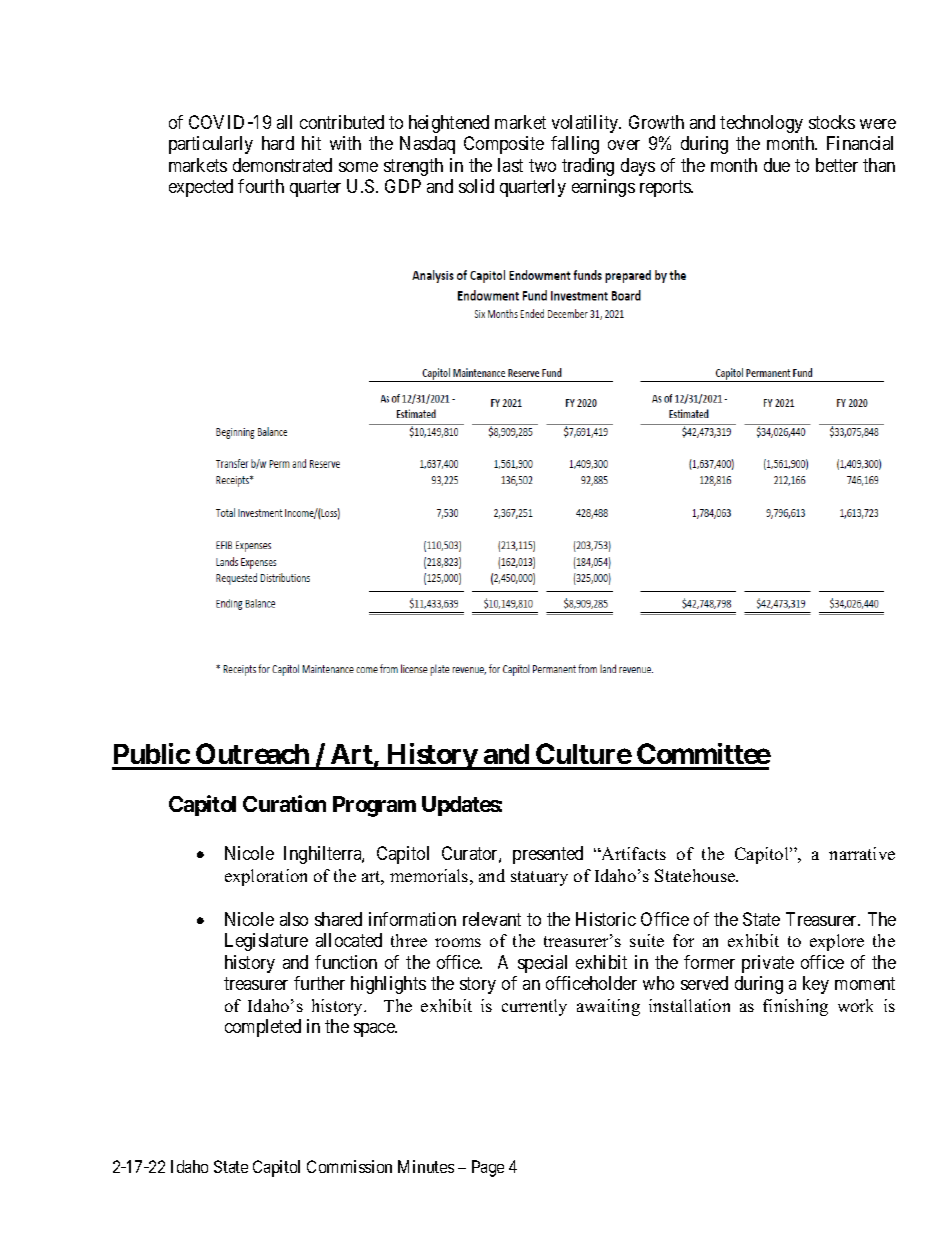 This screenshot has width=952, height=1233. What do you see at coordinates (666, 189) in the screenshot?
I see `reports` at bounding box center [666, 189].
